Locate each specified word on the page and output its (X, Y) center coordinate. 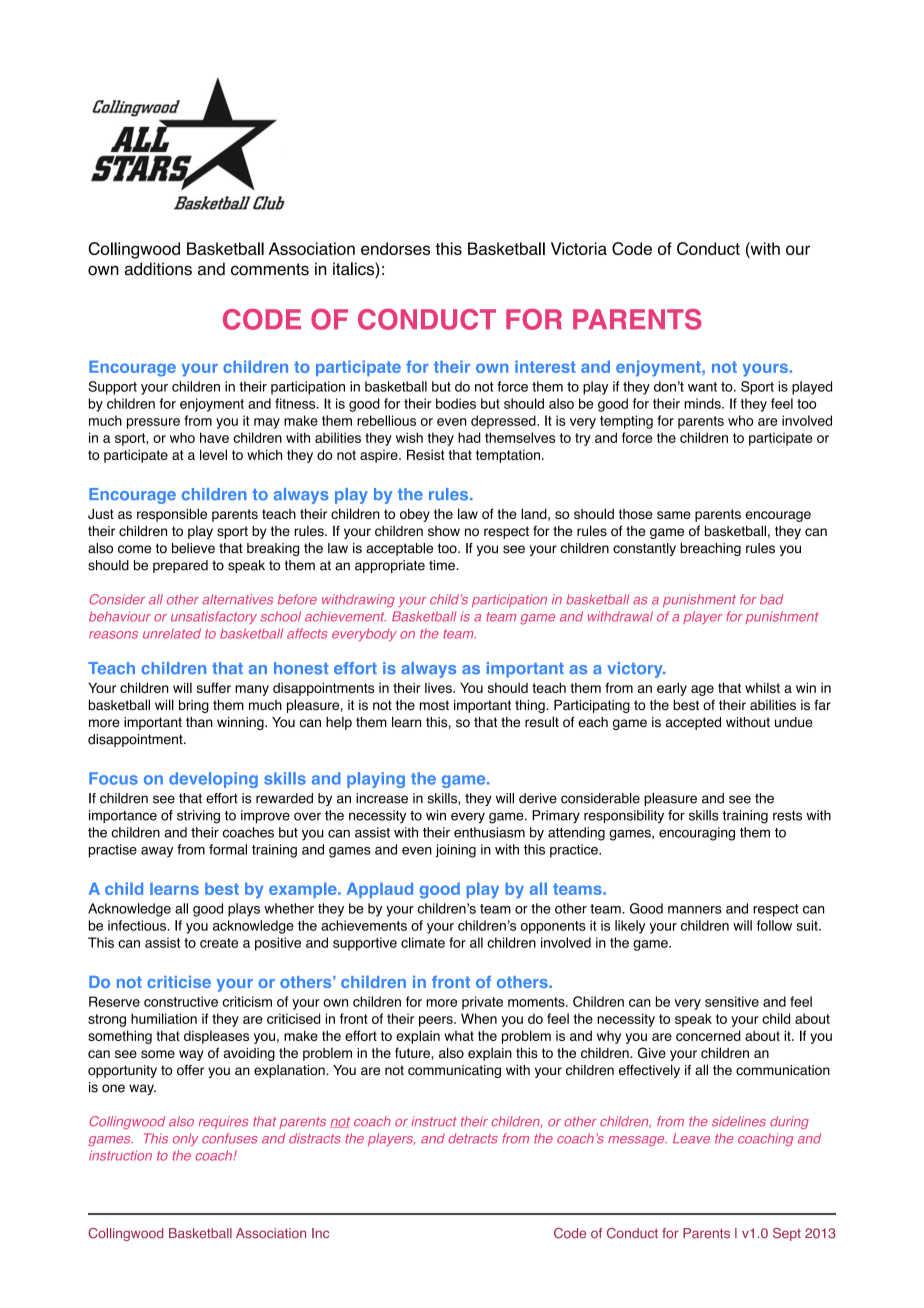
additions (158, 269)
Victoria (579, 248)
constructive (181, 1001)
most (434, 705)
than (199, 722)
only (185, 1139)
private (482, 1003)
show (444, 531)
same (674, 515)
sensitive (732, 1001)
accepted (693, 723)
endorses (395, 248)
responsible (172, 515)
